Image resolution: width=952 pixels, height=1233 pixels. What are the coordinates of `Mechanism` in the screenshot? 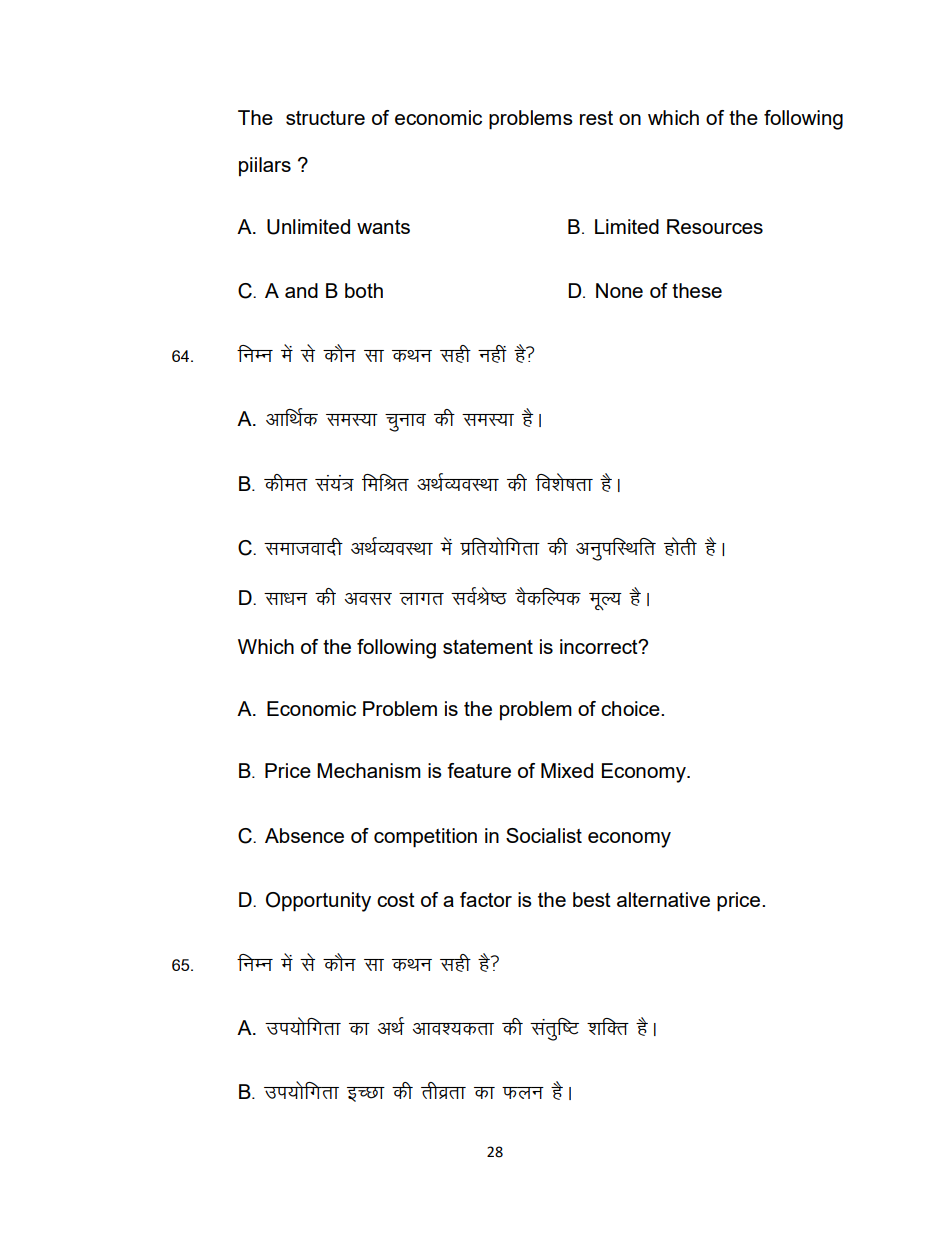 It's located at (369, 770).
